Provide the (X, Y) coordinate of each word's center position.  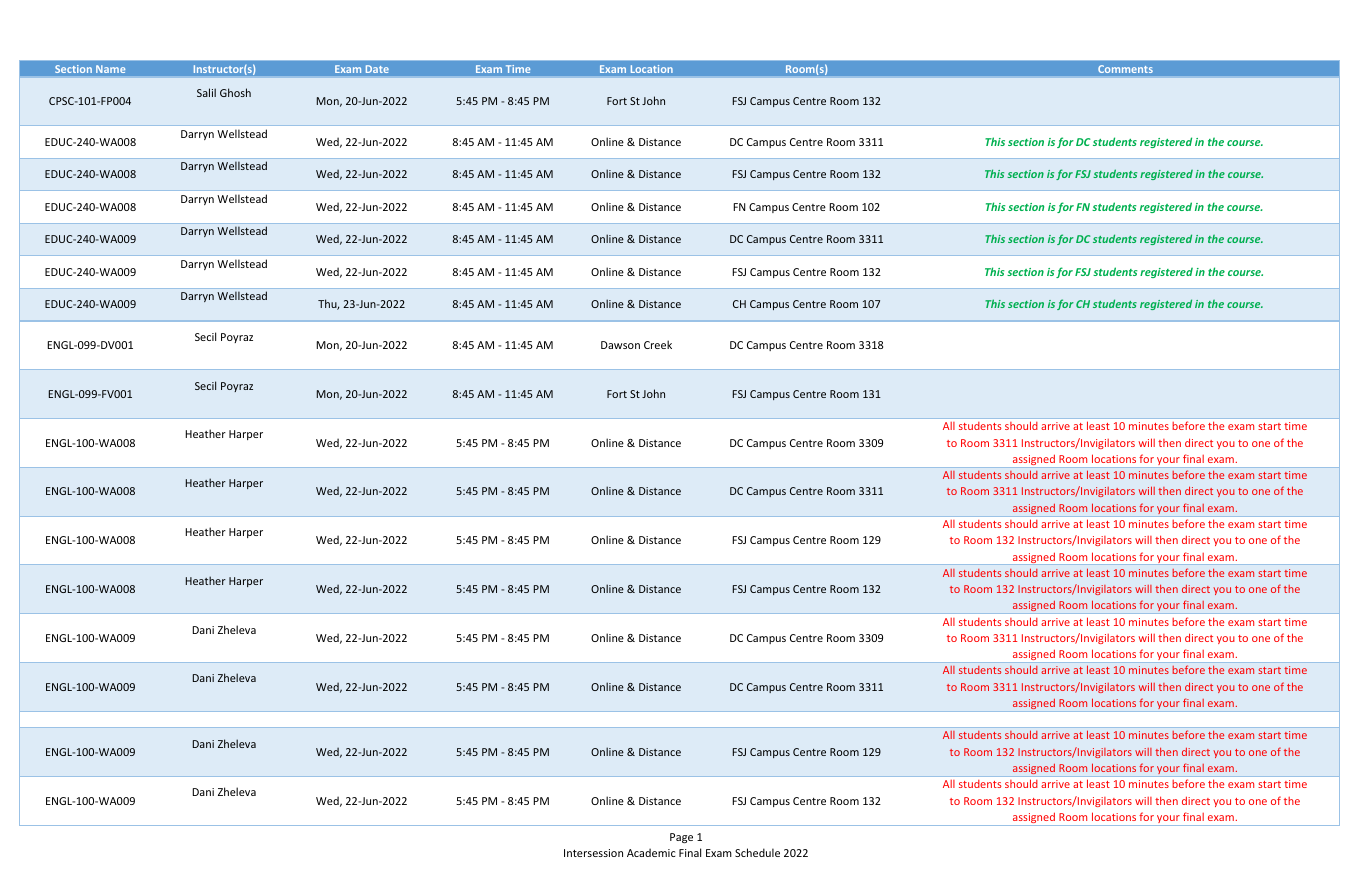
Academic (651, 852)
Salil (206, 92)
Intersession (593, 853)
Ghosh (235, 92)
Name (110, 69)
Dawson (620, 345)
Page (681, 838)
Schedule (757, 852)
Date (377, 69)
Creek (658, 344)
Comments (1125, 69)
